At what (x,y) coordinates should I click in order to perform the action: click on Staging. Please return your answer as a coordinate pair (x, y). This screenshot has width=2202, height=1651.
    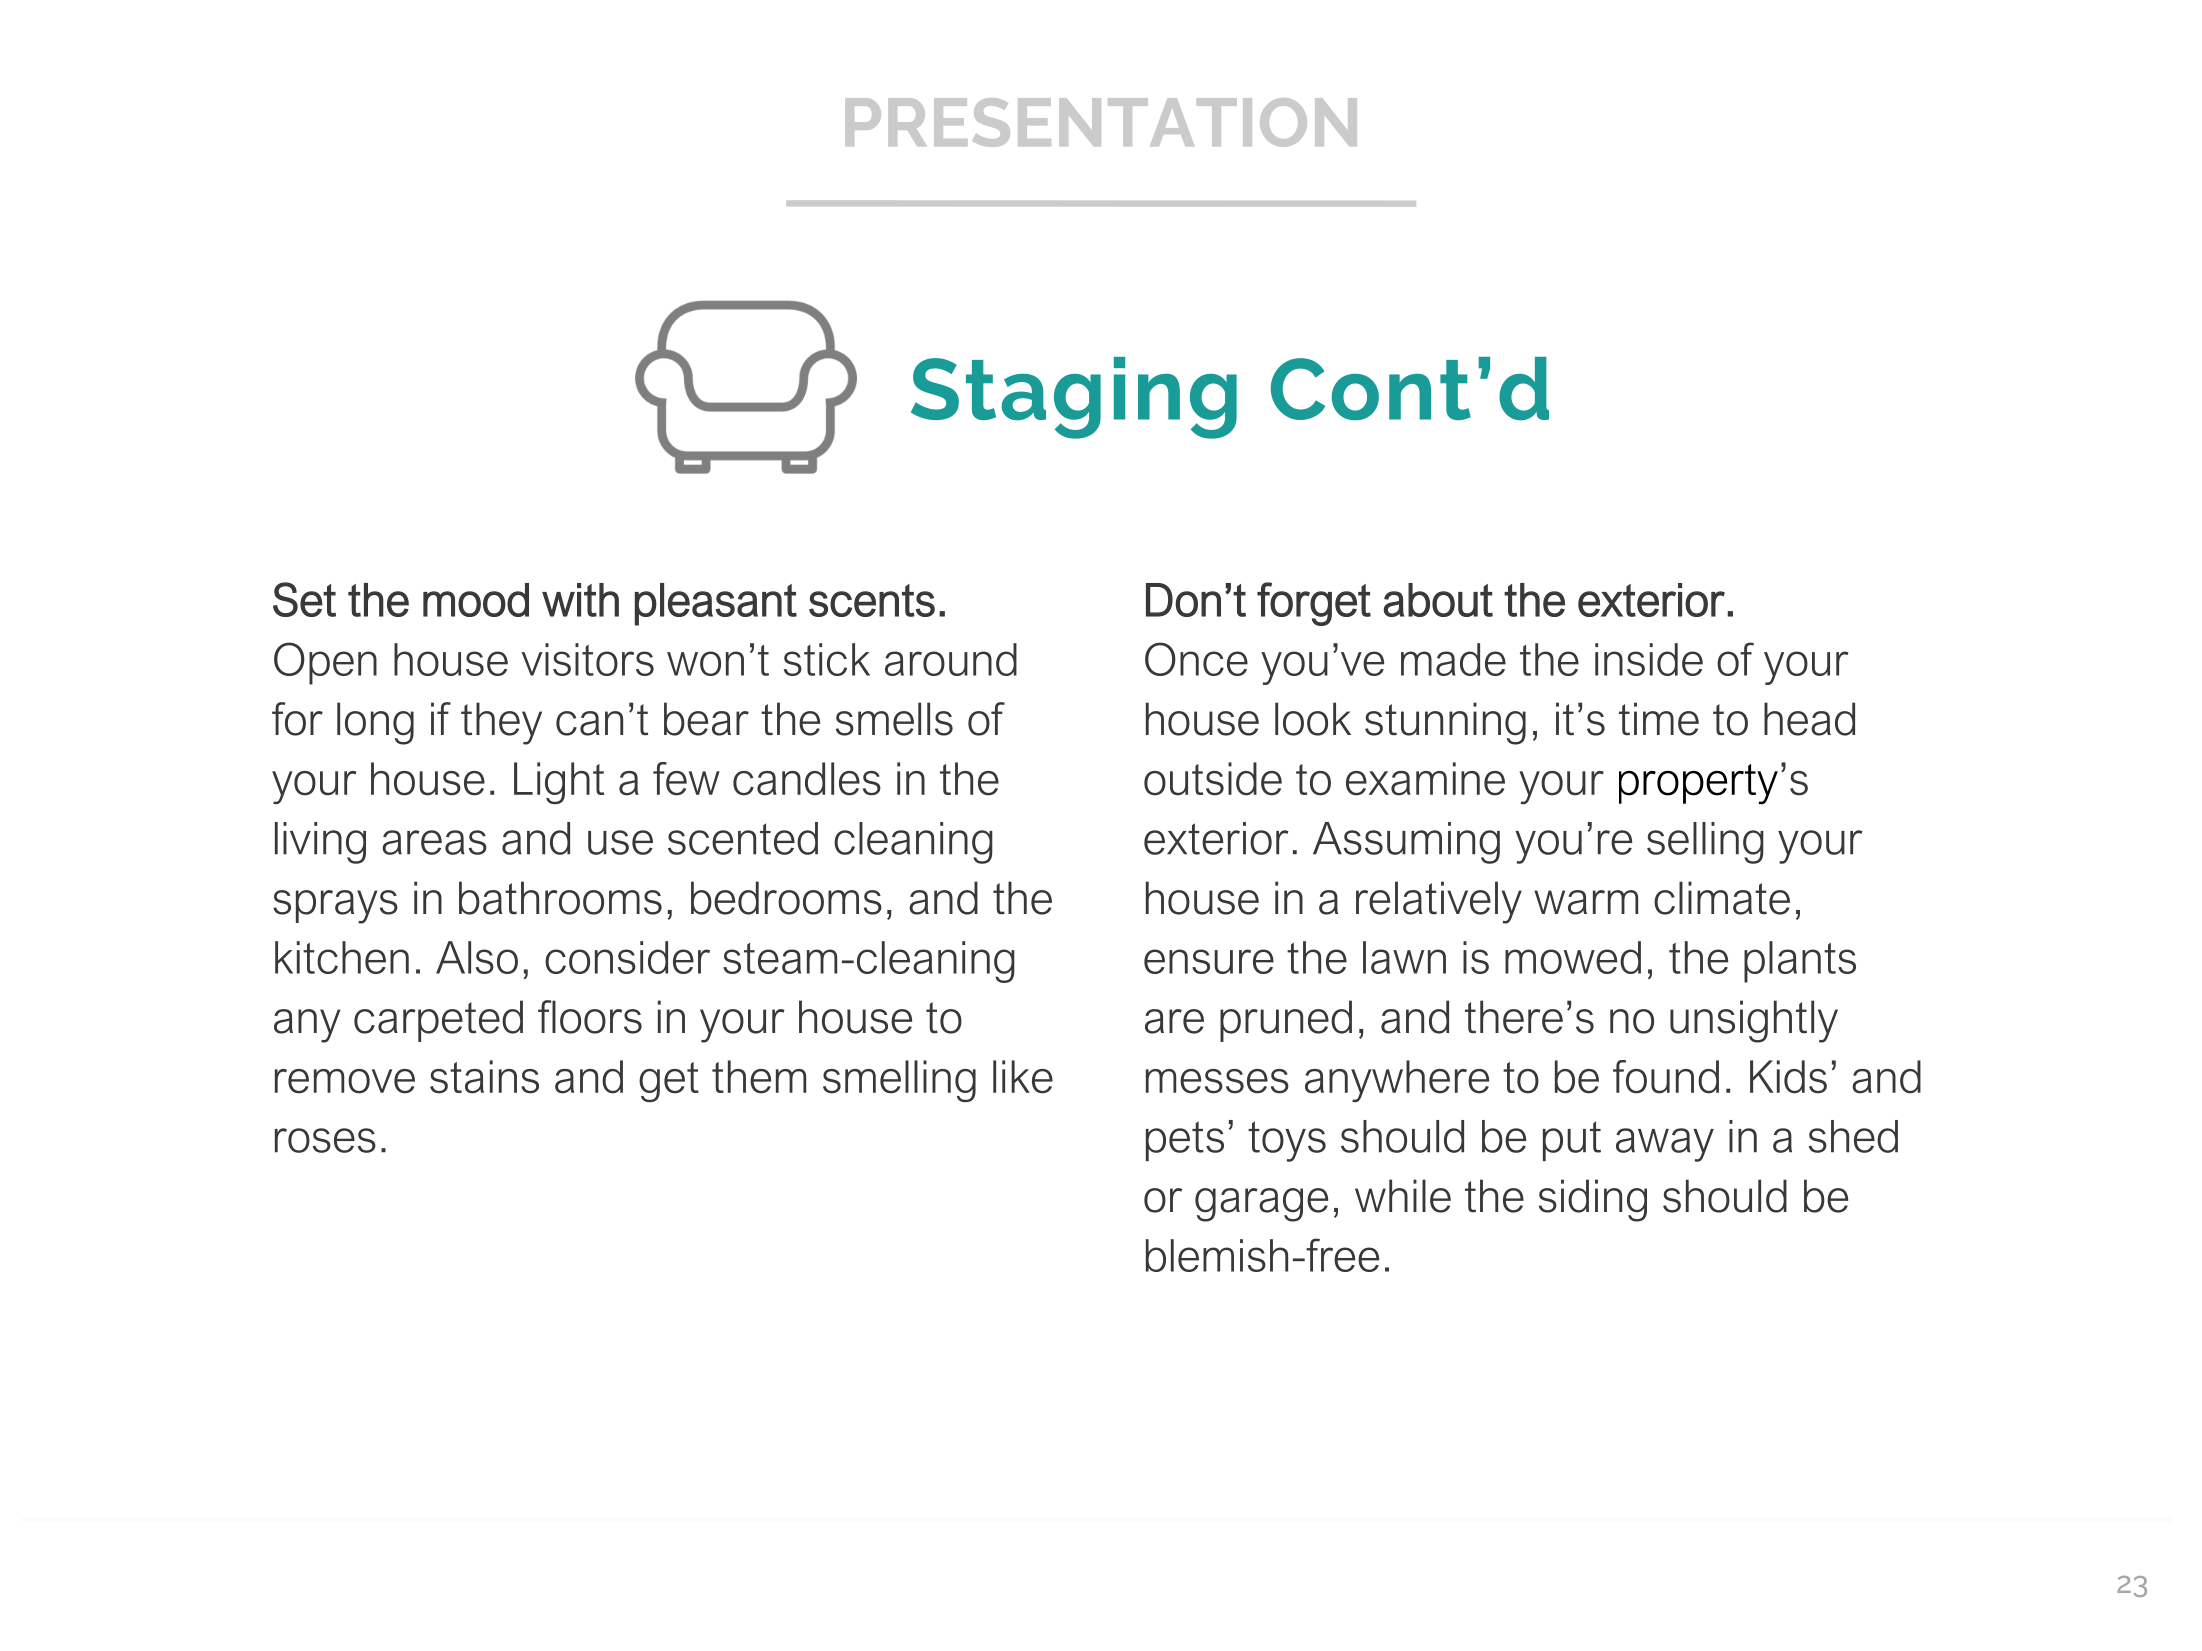
    Looking at the image, I should click on (1074, 398).
